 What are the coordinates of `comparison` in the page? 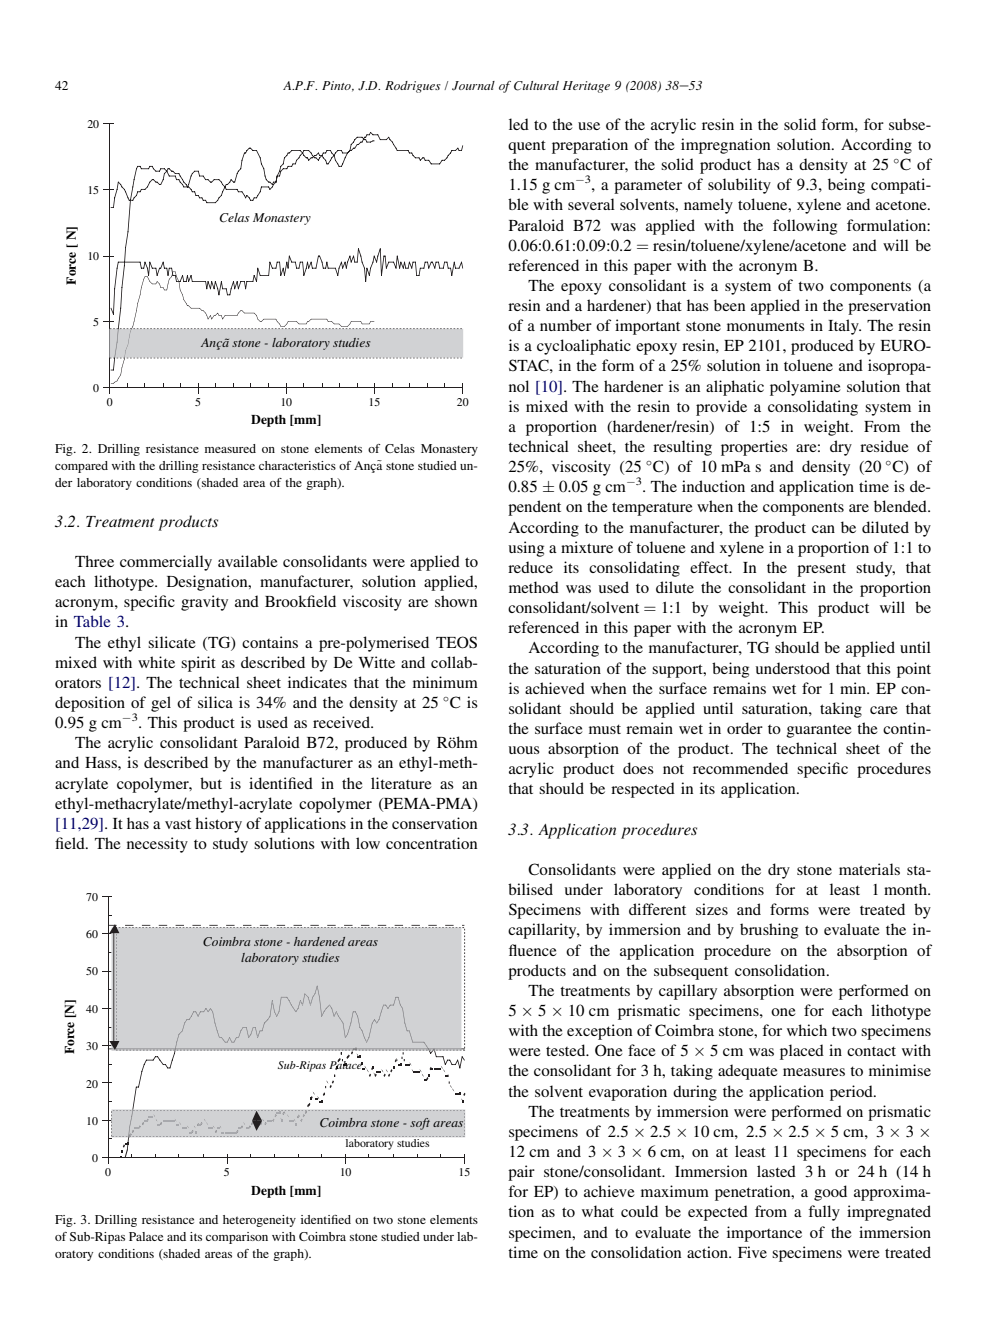 It's located at (237, 1238).
